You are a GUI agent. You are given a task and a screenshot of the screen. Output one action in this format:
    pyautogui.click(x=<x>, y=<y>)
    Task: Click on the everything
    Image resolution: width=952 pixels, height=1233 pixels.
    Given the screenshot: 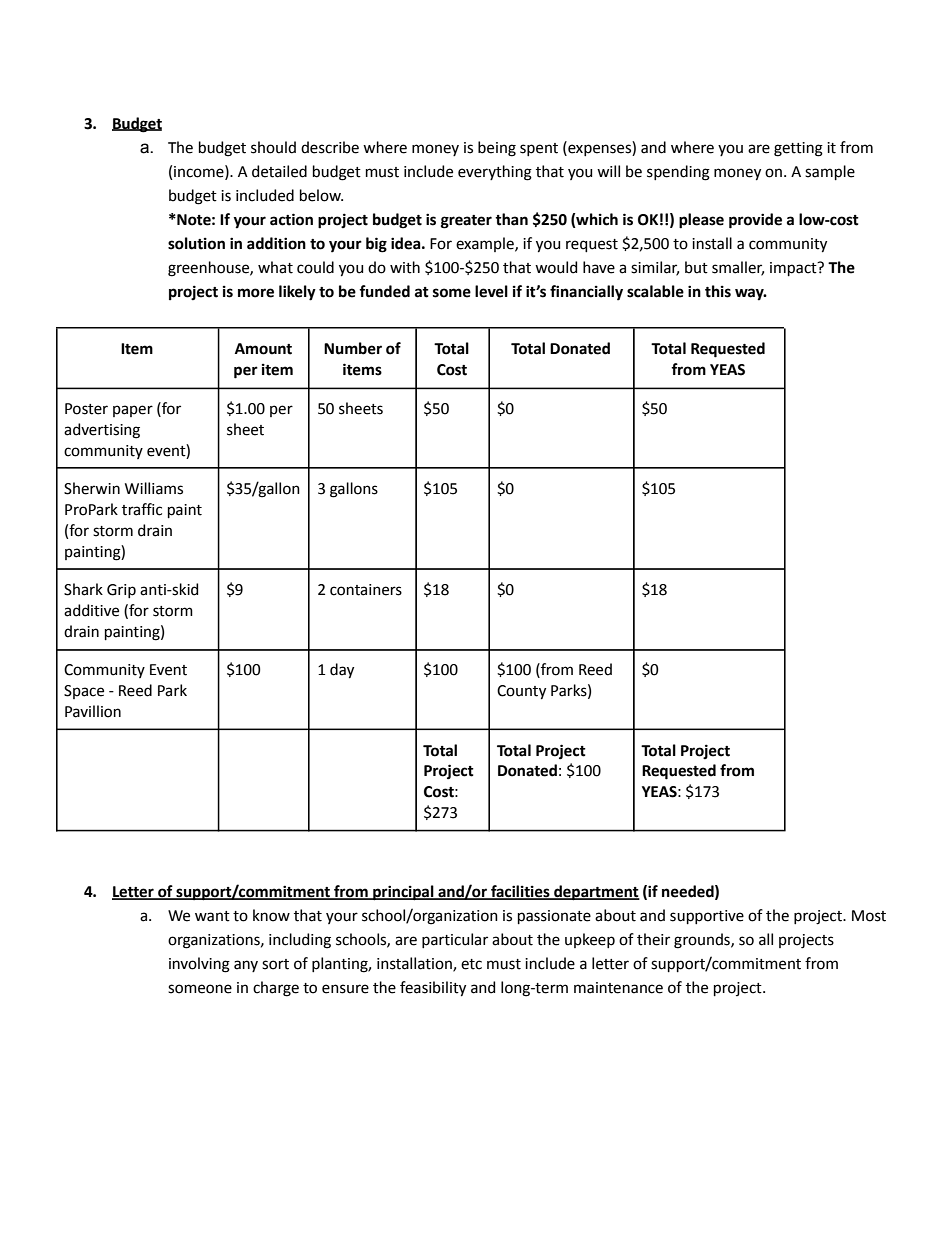 What is the action you would take?
    pyautogui.click(x=495, y=173)
